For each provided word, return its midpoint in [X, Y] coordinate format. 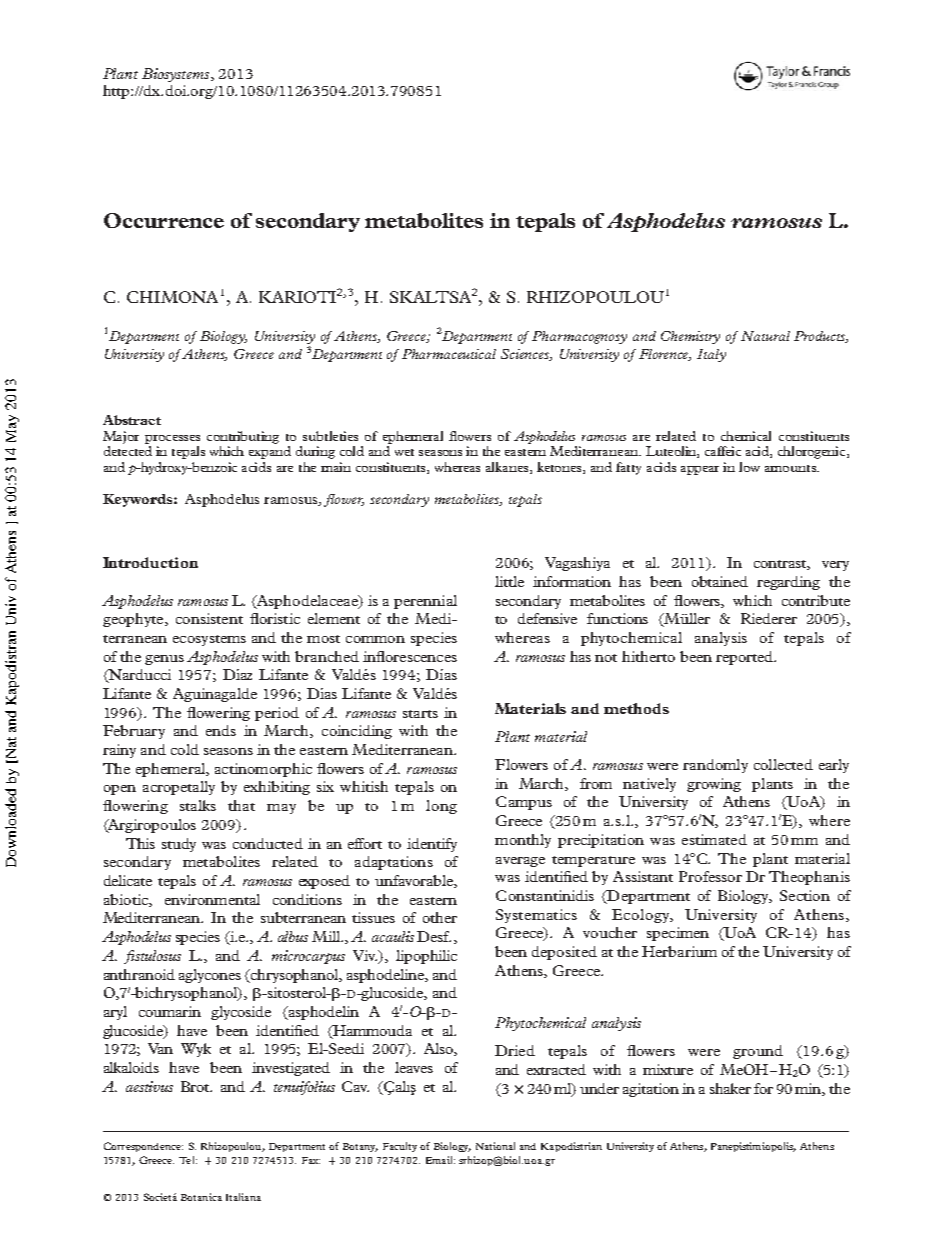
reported [745, 658]
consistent [209, 618]
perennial [425, 602]
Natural [765, 336]
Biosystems [177, 75]
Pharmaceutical [449, 354]
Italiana [243, 1197]
